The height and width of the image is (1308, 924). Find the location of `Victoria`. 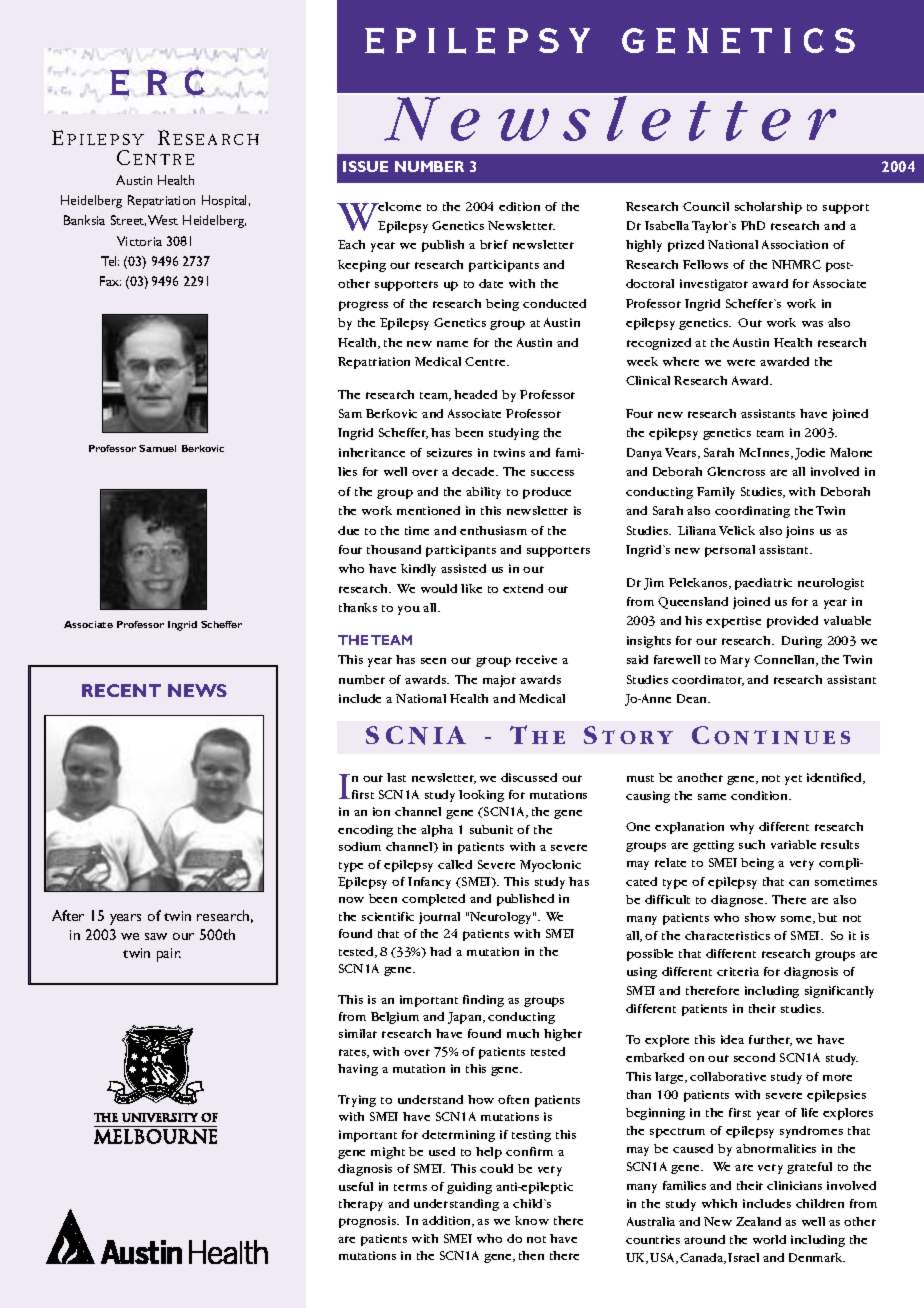

Victoria is located at coordinates (139, 241).
